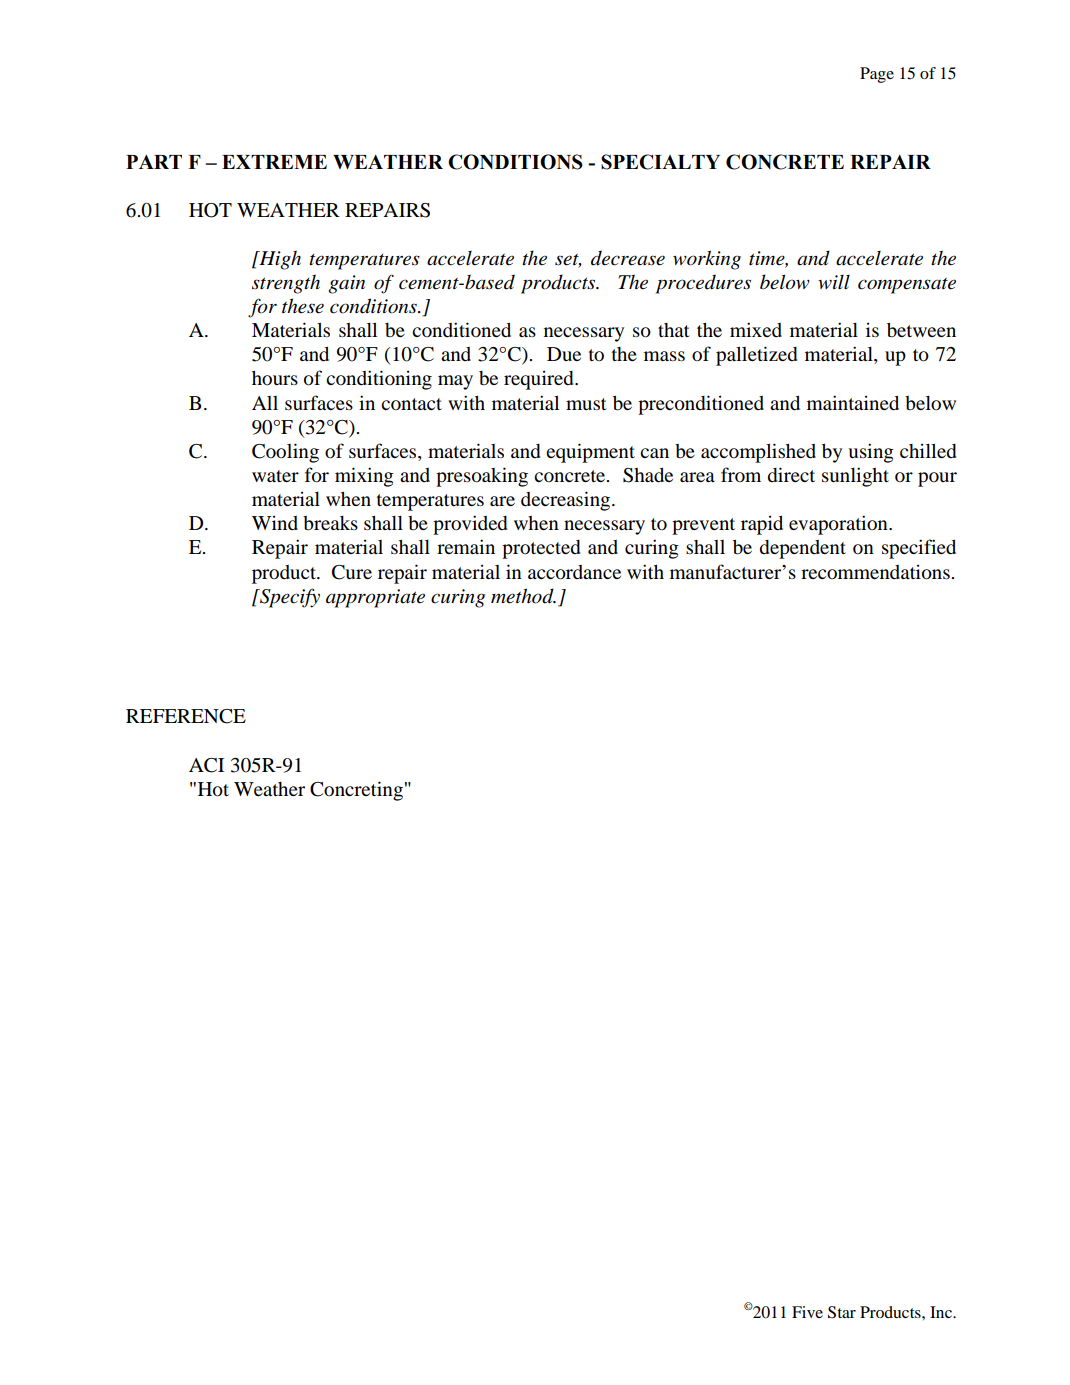 This screenshot has width=1070, height=1385. What do you see at coordinates (660, 162) in the screenshot?
I see `SPECIALTY` at bounding box center [660, 162].
